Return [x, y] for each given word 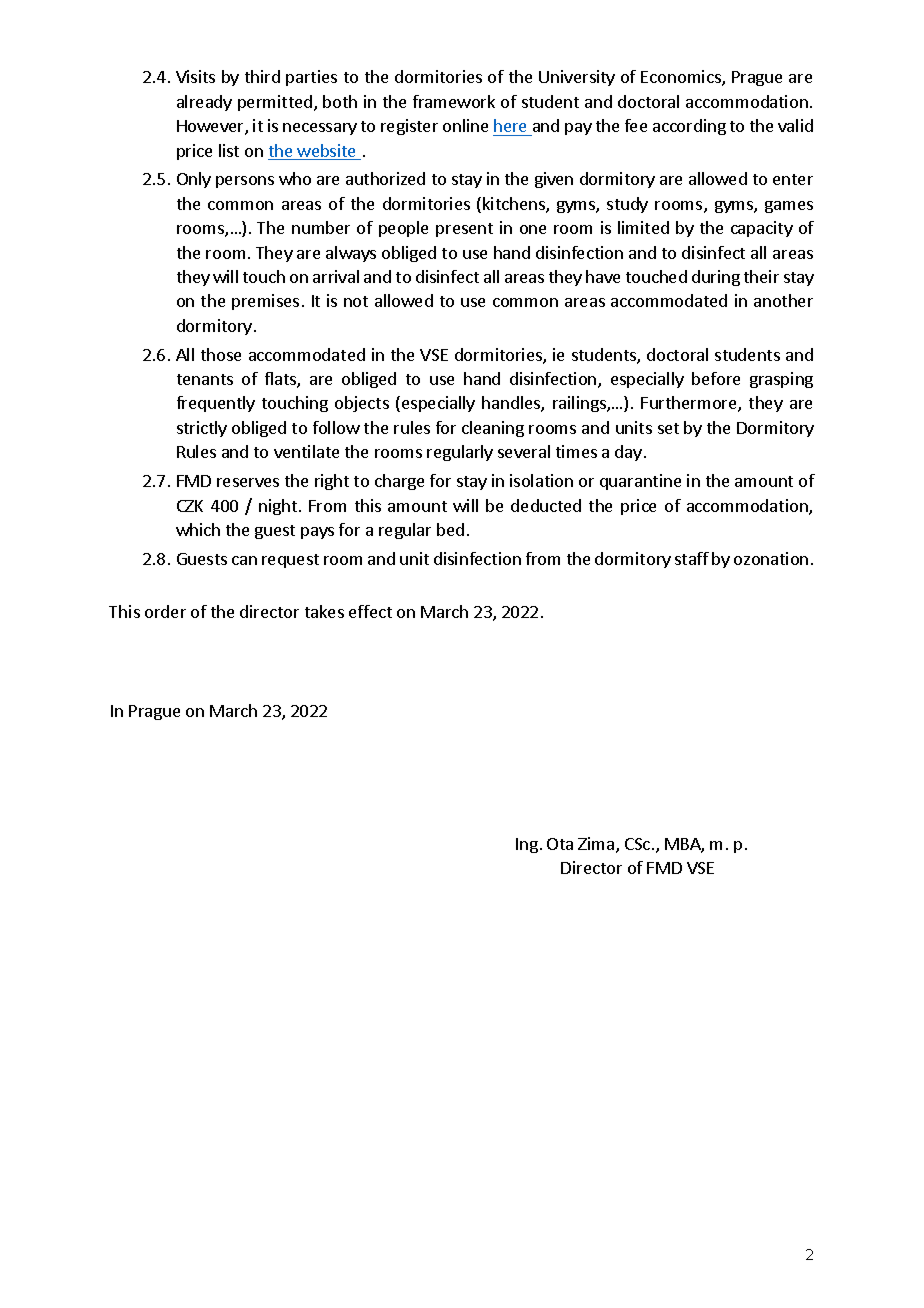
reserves [248, 482]
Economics [682, 78]
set [668, 428]
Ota [560, 844]
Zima [597, 845]
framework [454, 101]
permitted [275, 103]
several [524, 451]
